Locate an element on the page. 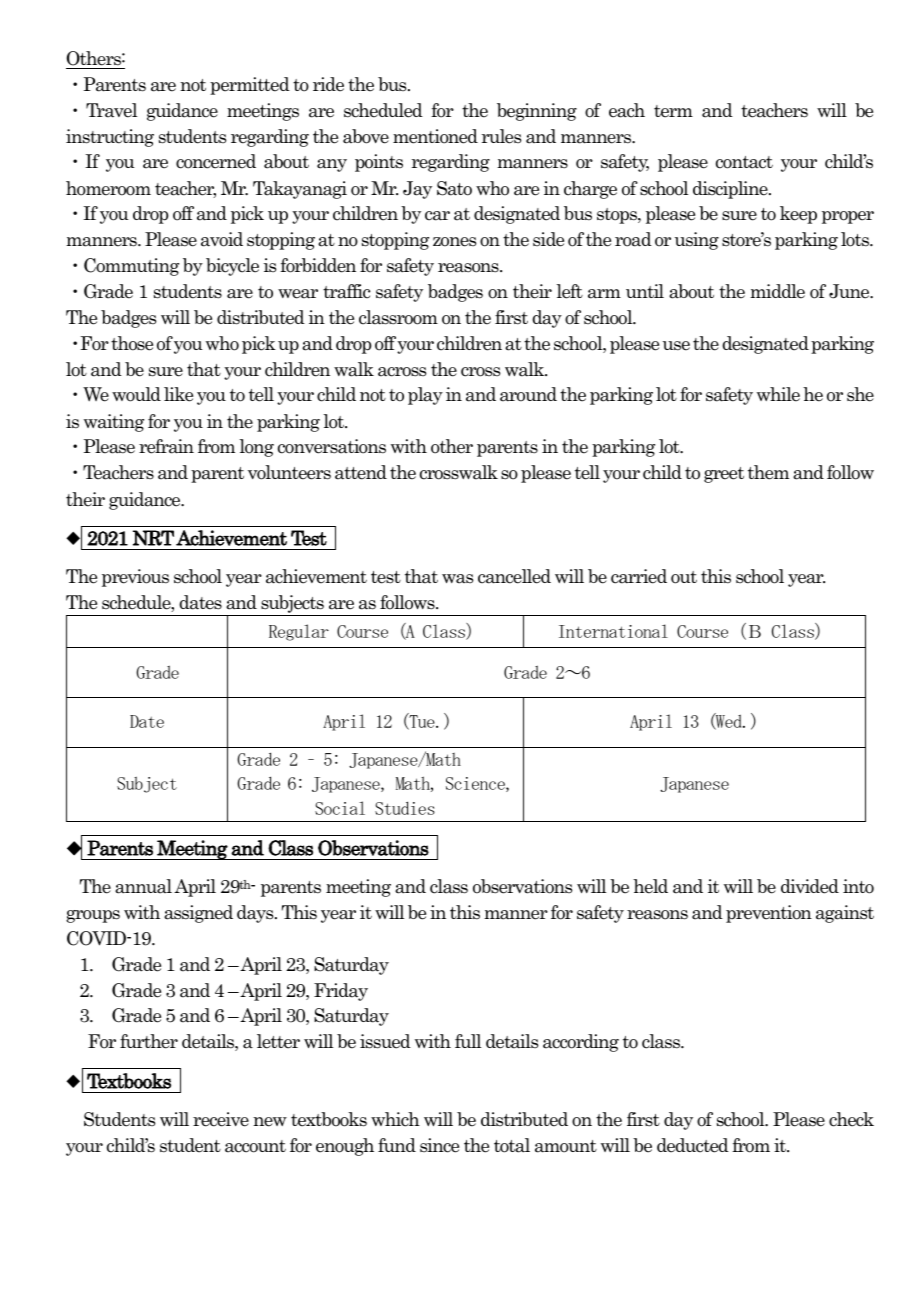 The image size is (924, 1305). check is located at coordinates (851, 1119).
